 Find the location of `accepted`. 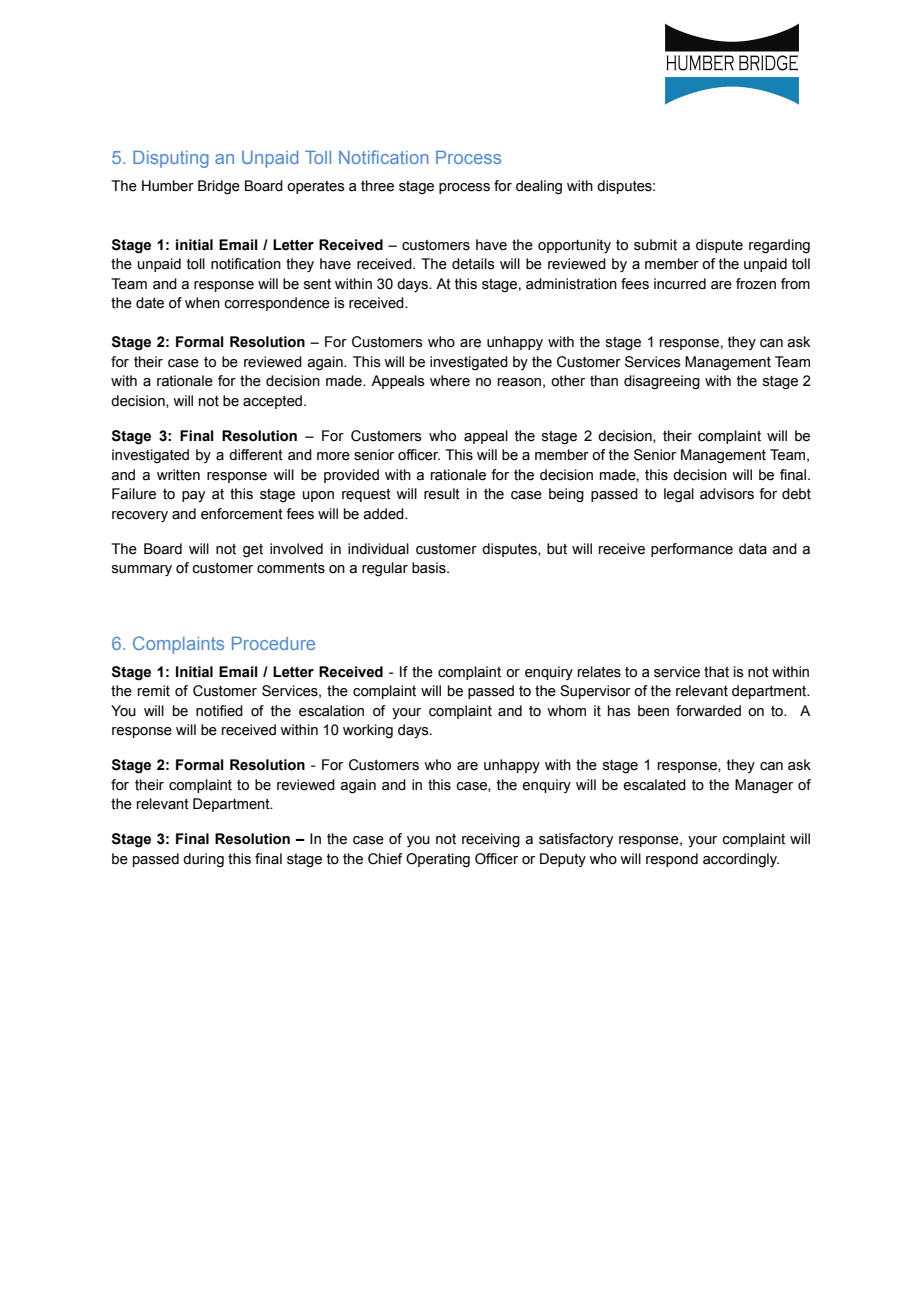

accepted is located at coordinates (272, 402).
